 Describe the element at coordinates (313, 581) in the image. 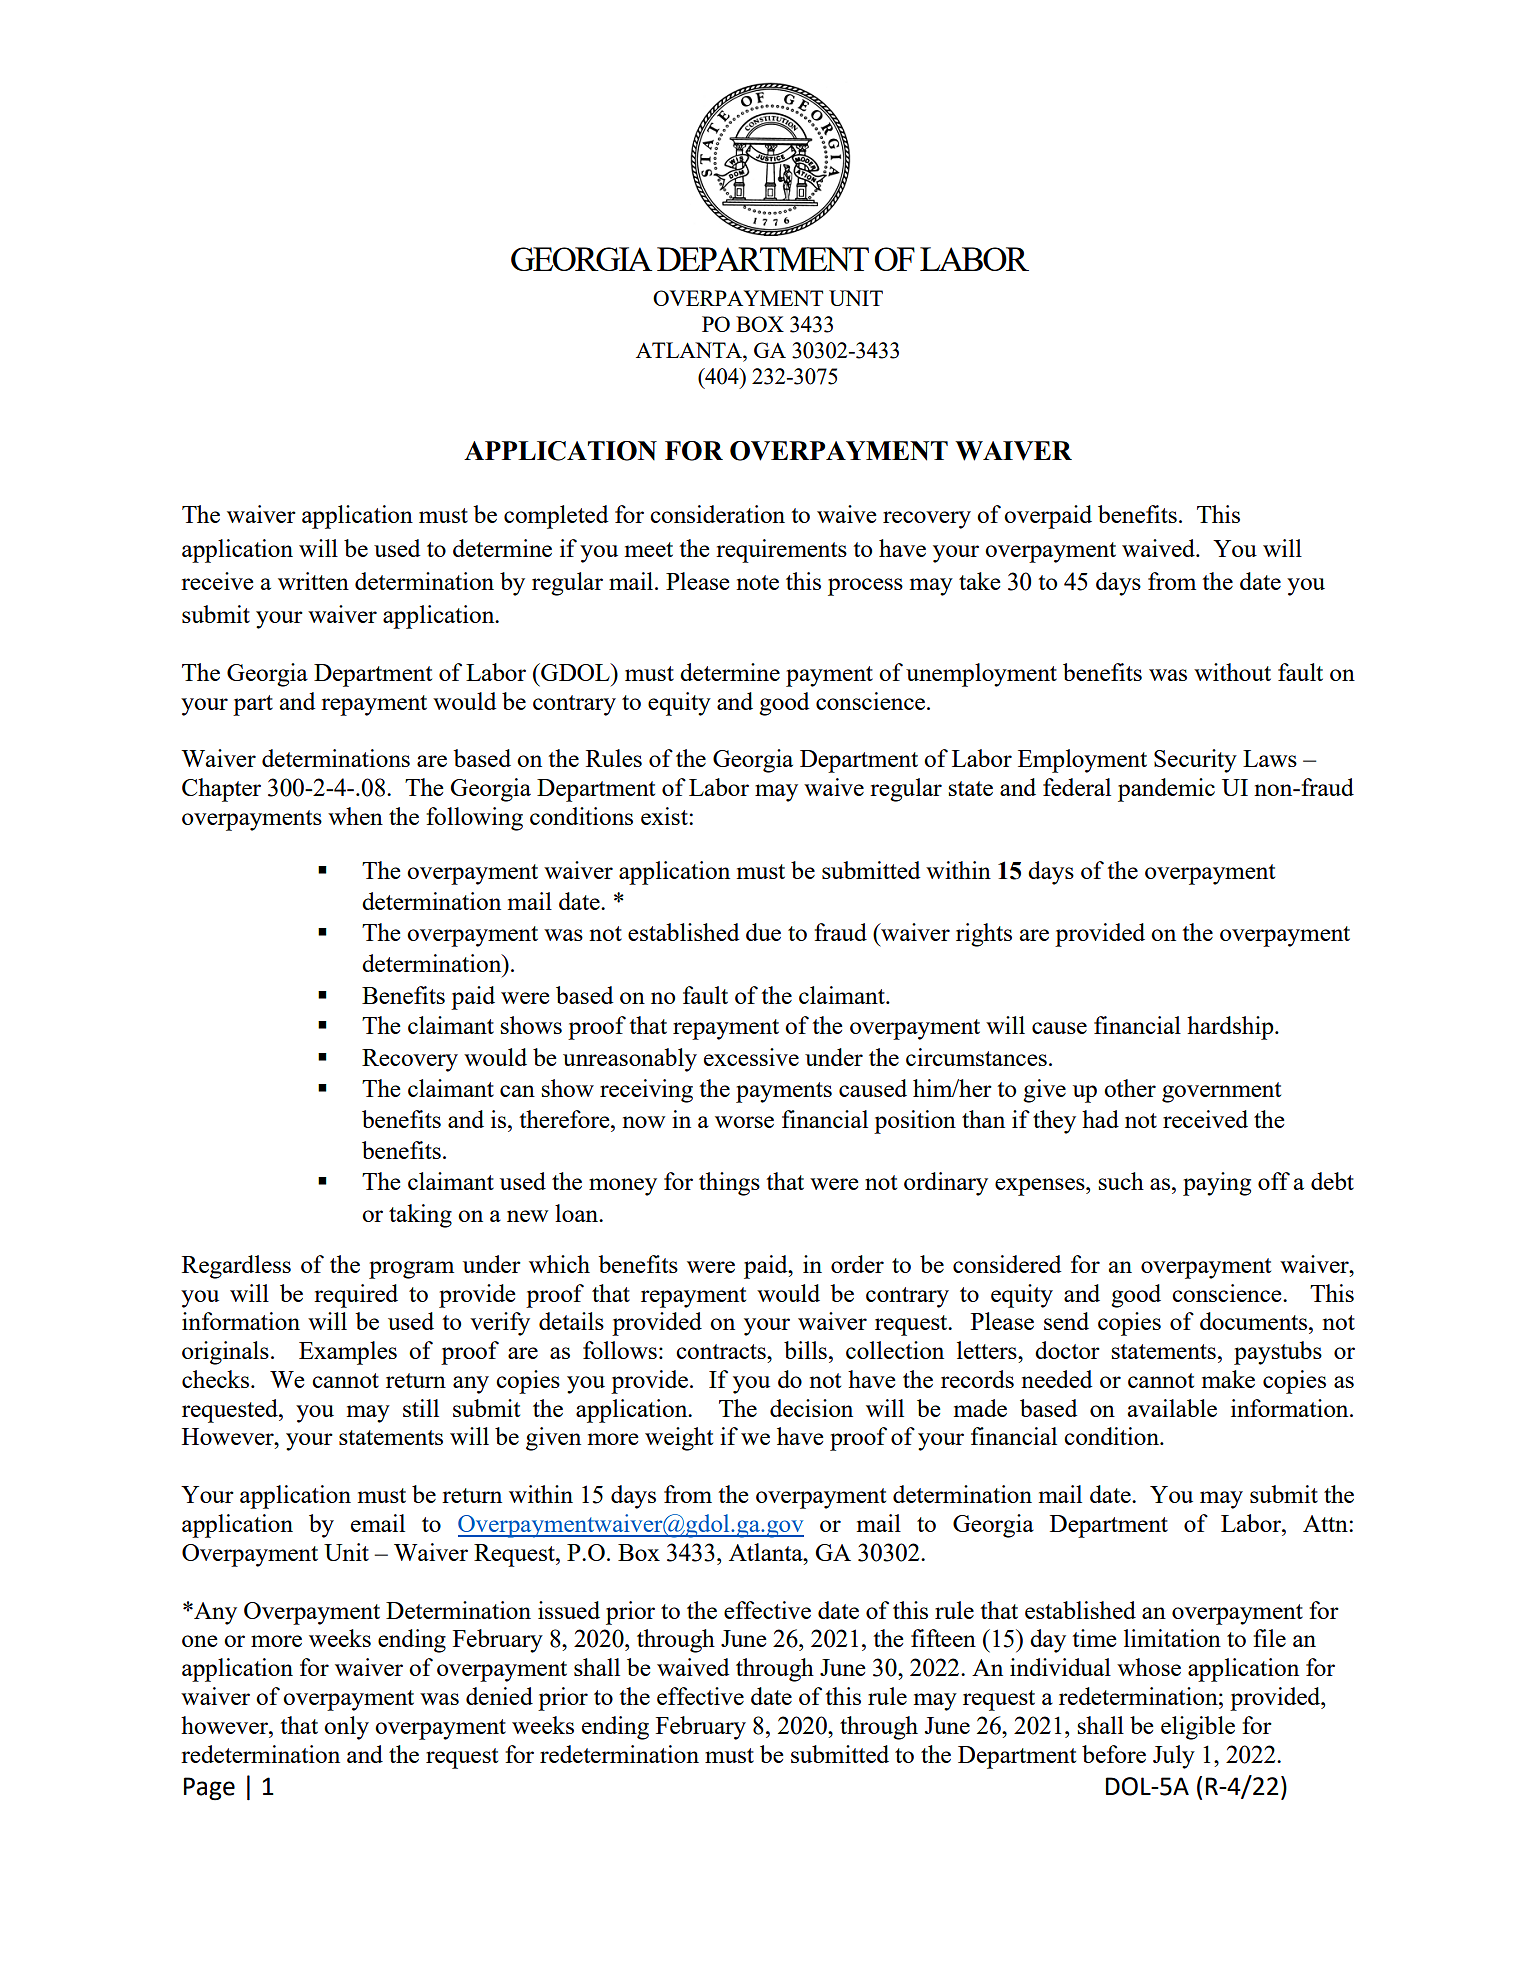

I see `written` at that location.
